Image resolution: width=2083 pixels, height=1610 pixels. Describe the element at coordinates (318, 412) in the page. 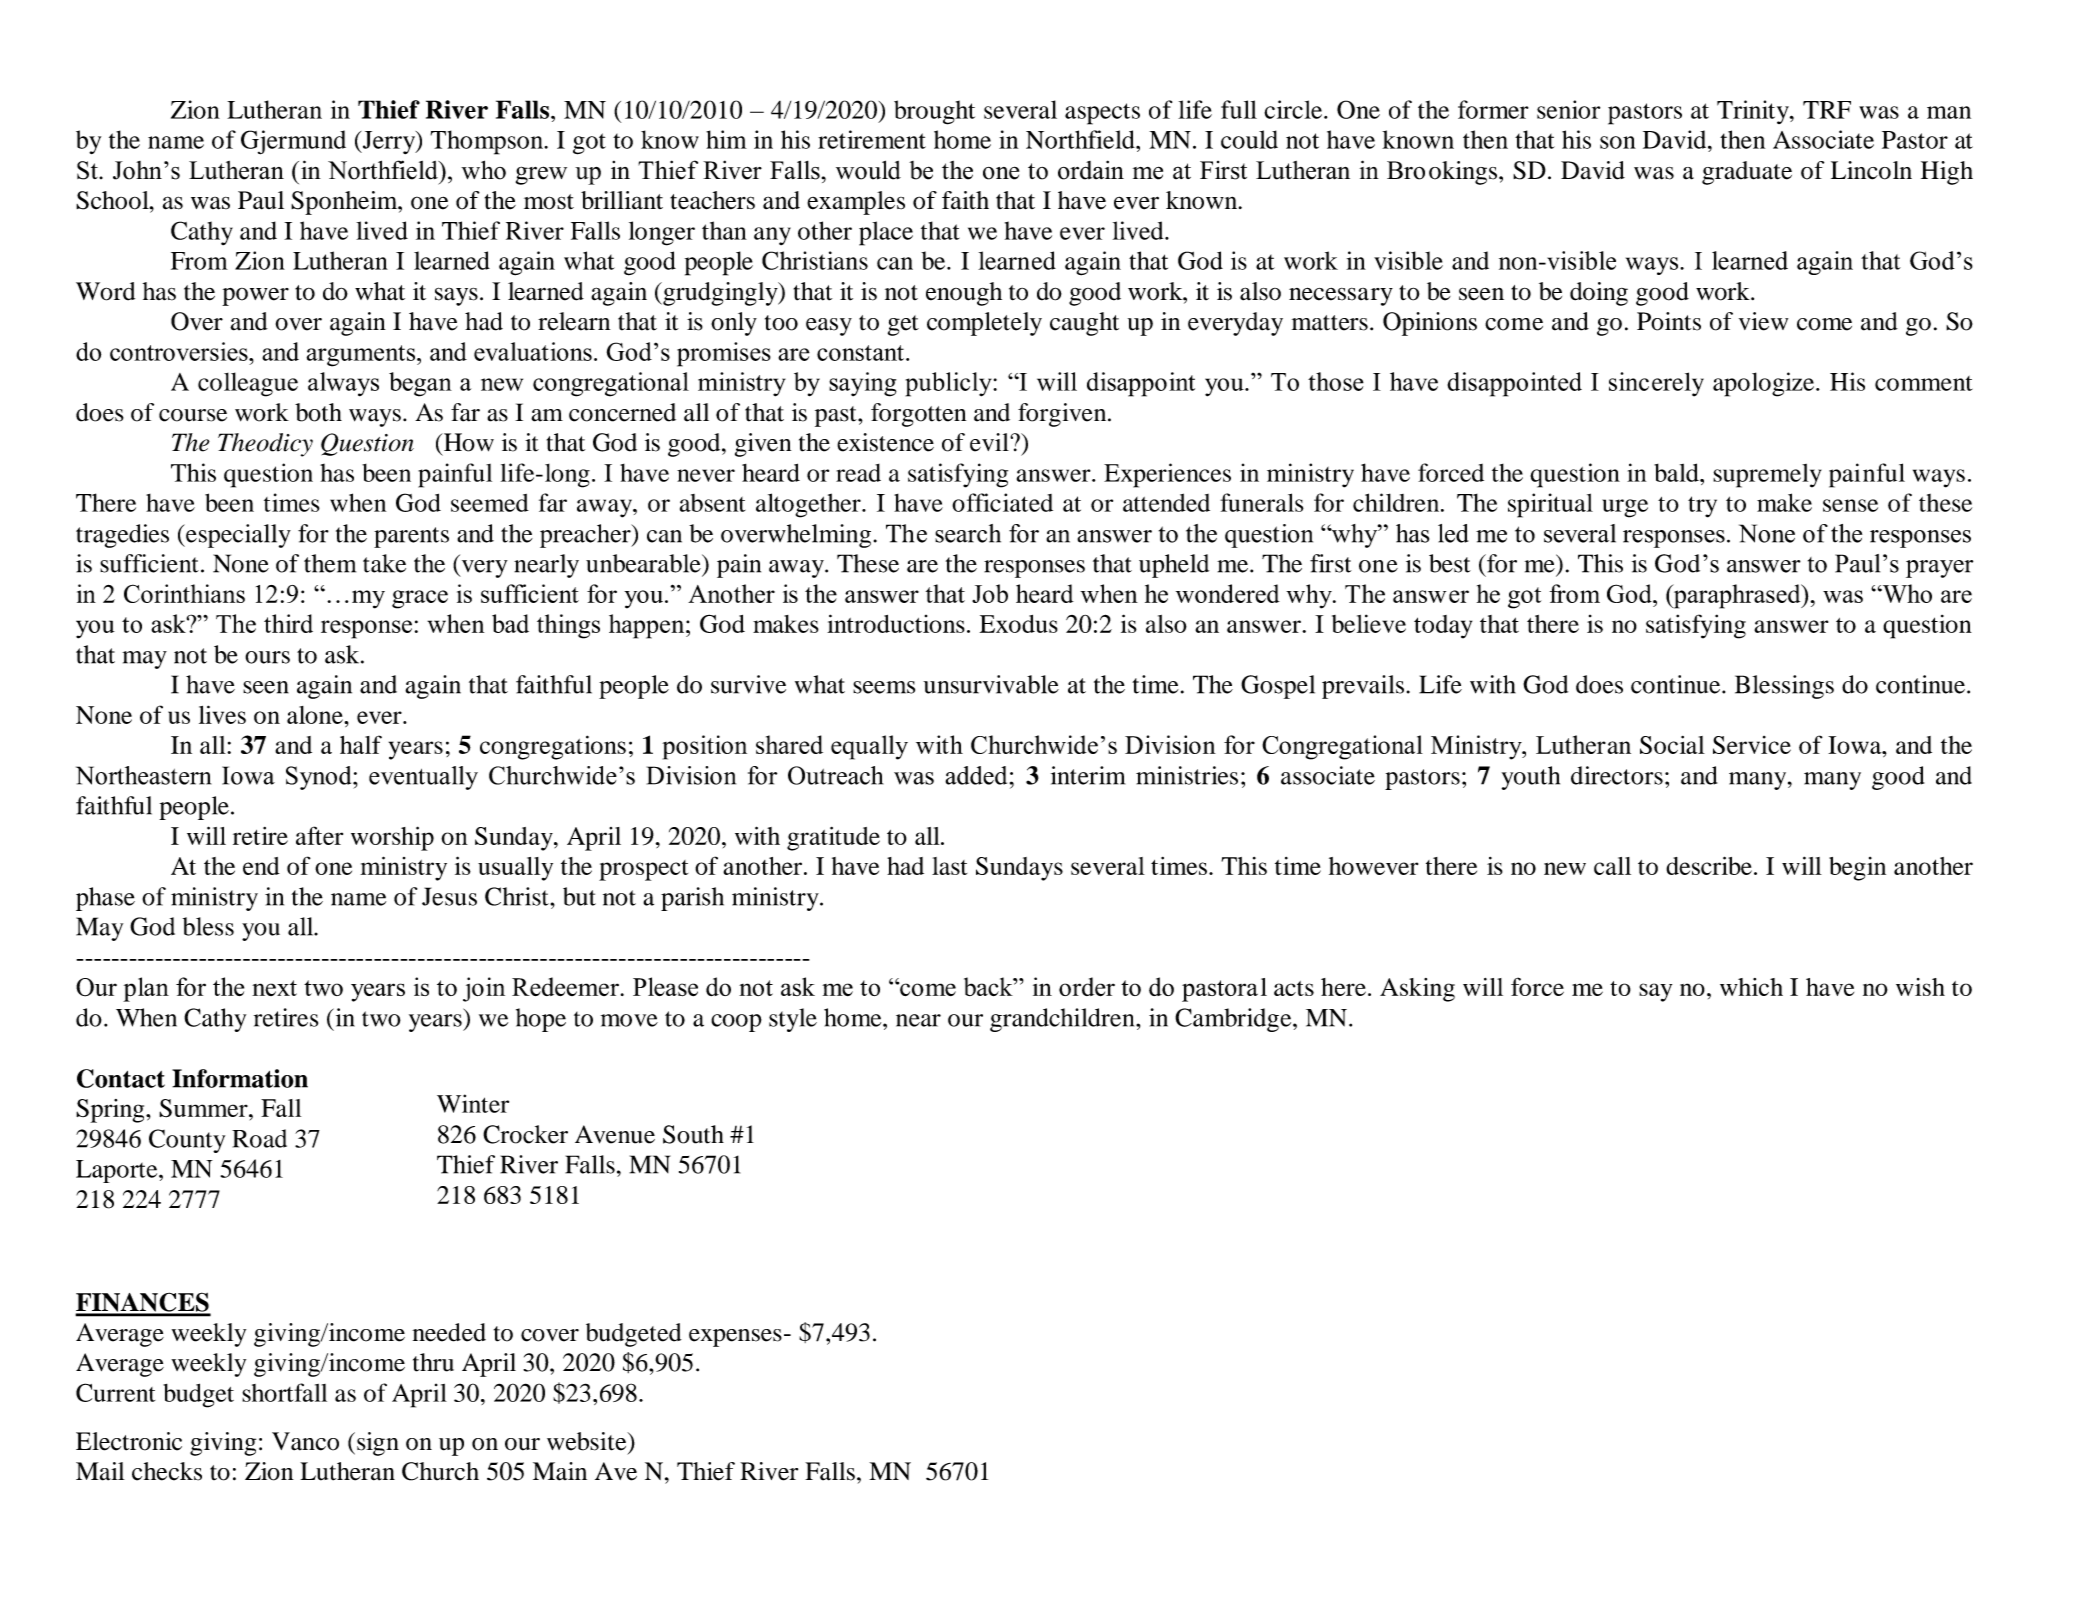

I see `both` at that location.
